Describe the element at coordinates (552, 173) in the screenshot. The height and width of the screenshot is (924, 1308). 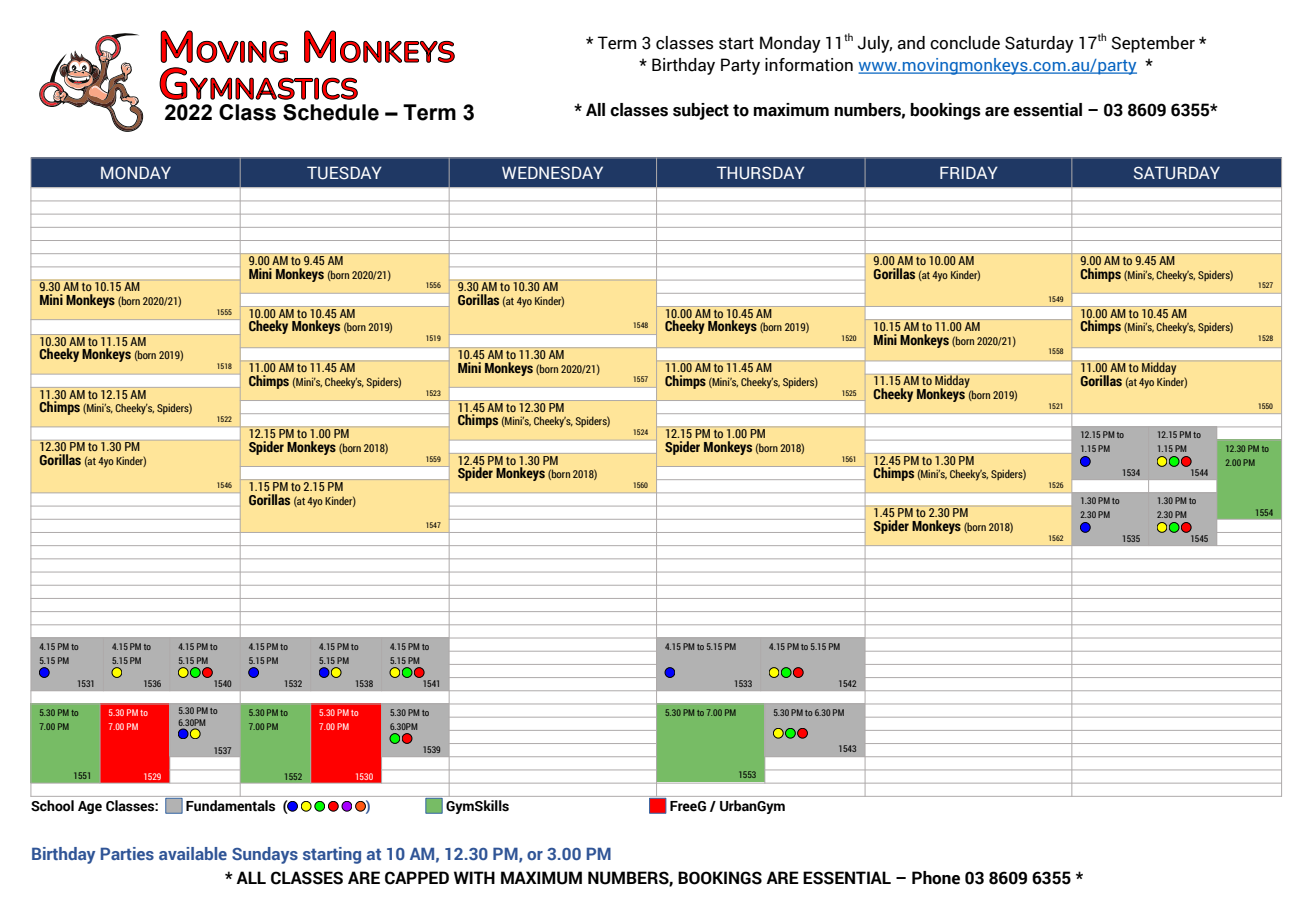
I see `WEDNESDAY` at that location.
